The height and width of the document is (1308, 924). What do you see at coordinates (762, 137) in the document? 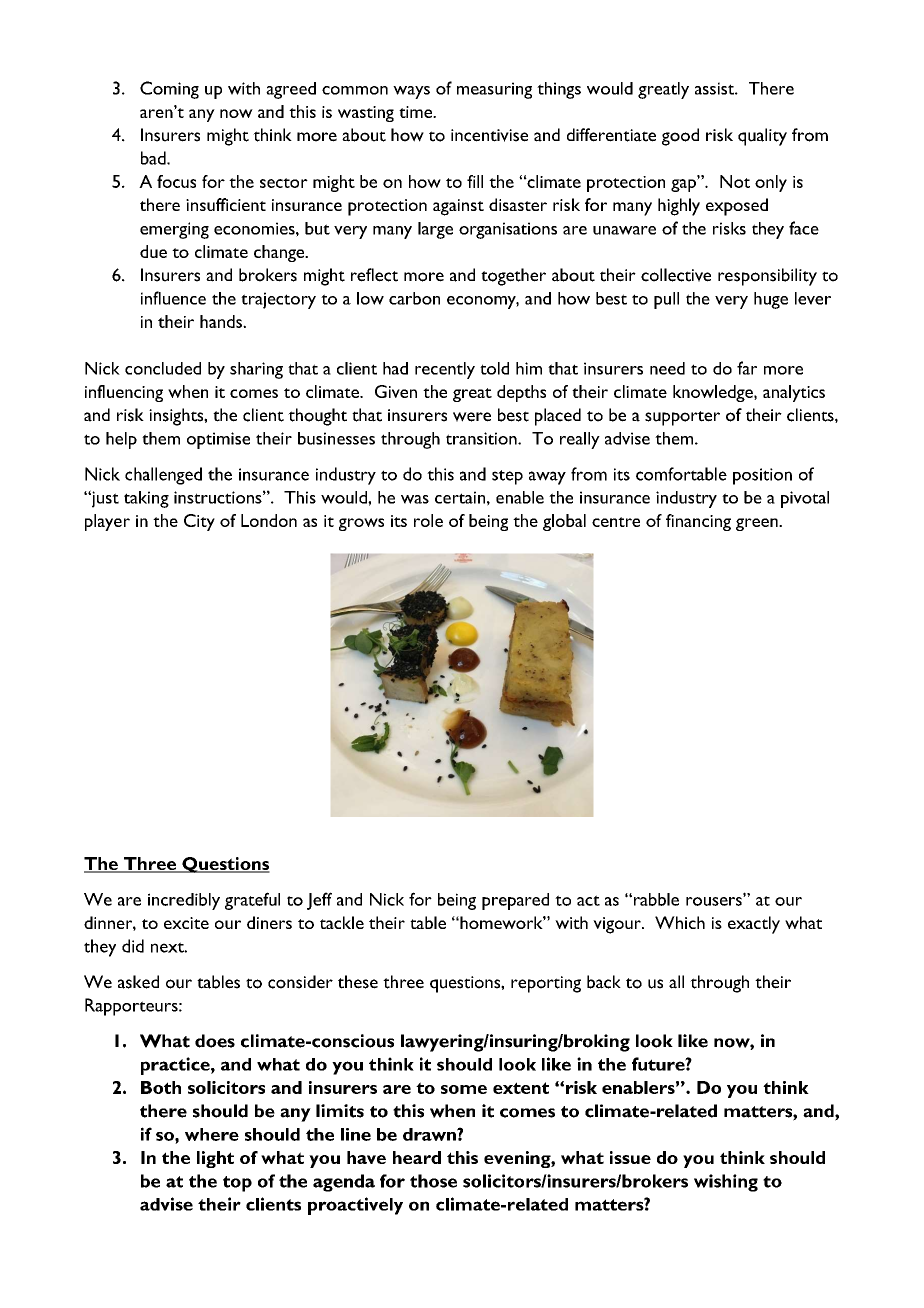
I see `quality` at bounding box center [762, 137].
